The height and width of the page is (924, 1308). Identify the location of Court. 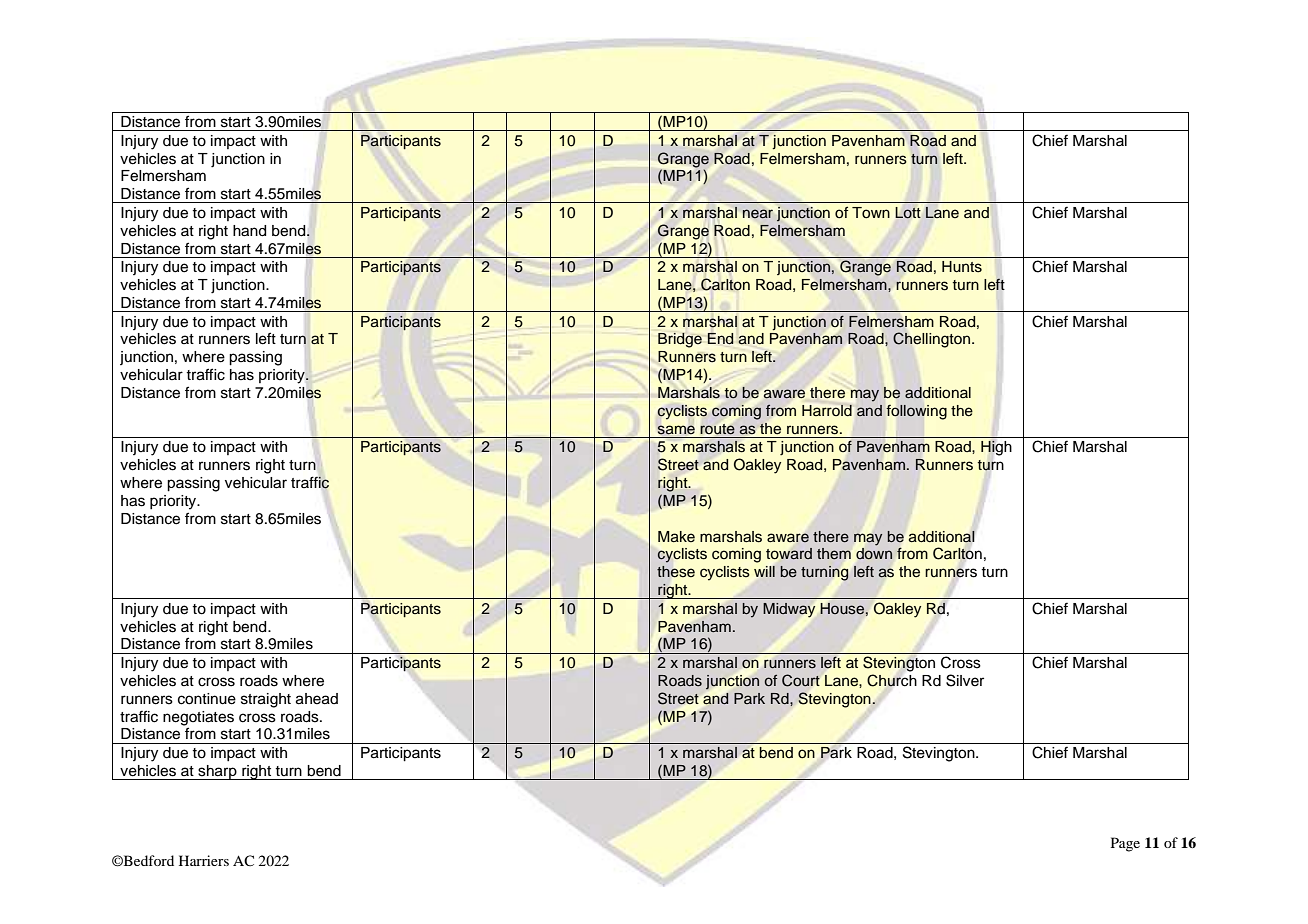
(801, 680).
